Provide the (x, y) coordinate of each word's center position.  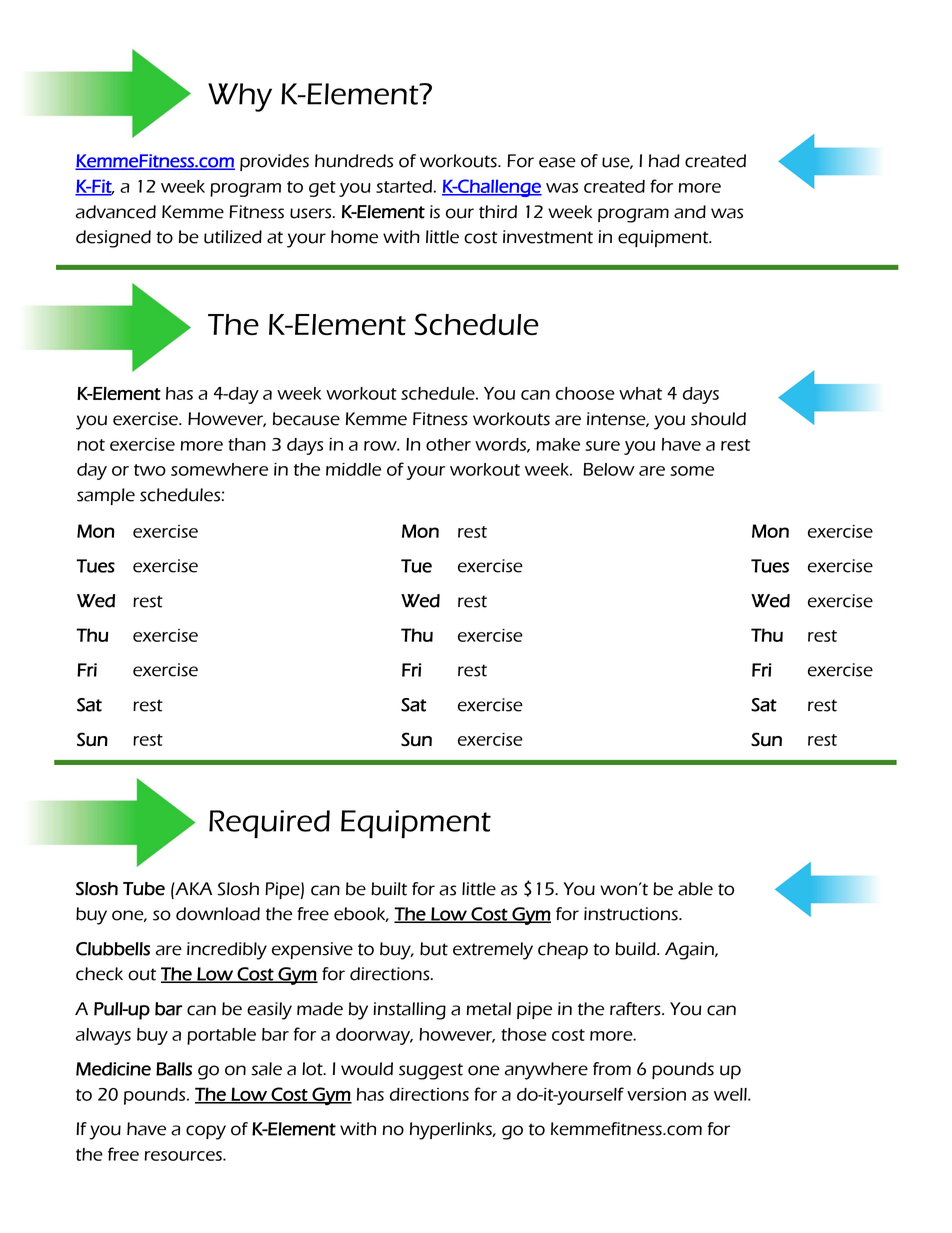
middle (353, 469)
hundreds (354, 161)
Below (609, 469)
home (354, 237)
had (664, 161)
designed (113, 239)
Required (269, 824)
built (389, 889)
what (640, 393)
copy (206, 1132)
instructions (632, 914)
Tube (144, 889)
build (636, 949)
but (434, 949)
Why (240, 97)
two (150, 470)
